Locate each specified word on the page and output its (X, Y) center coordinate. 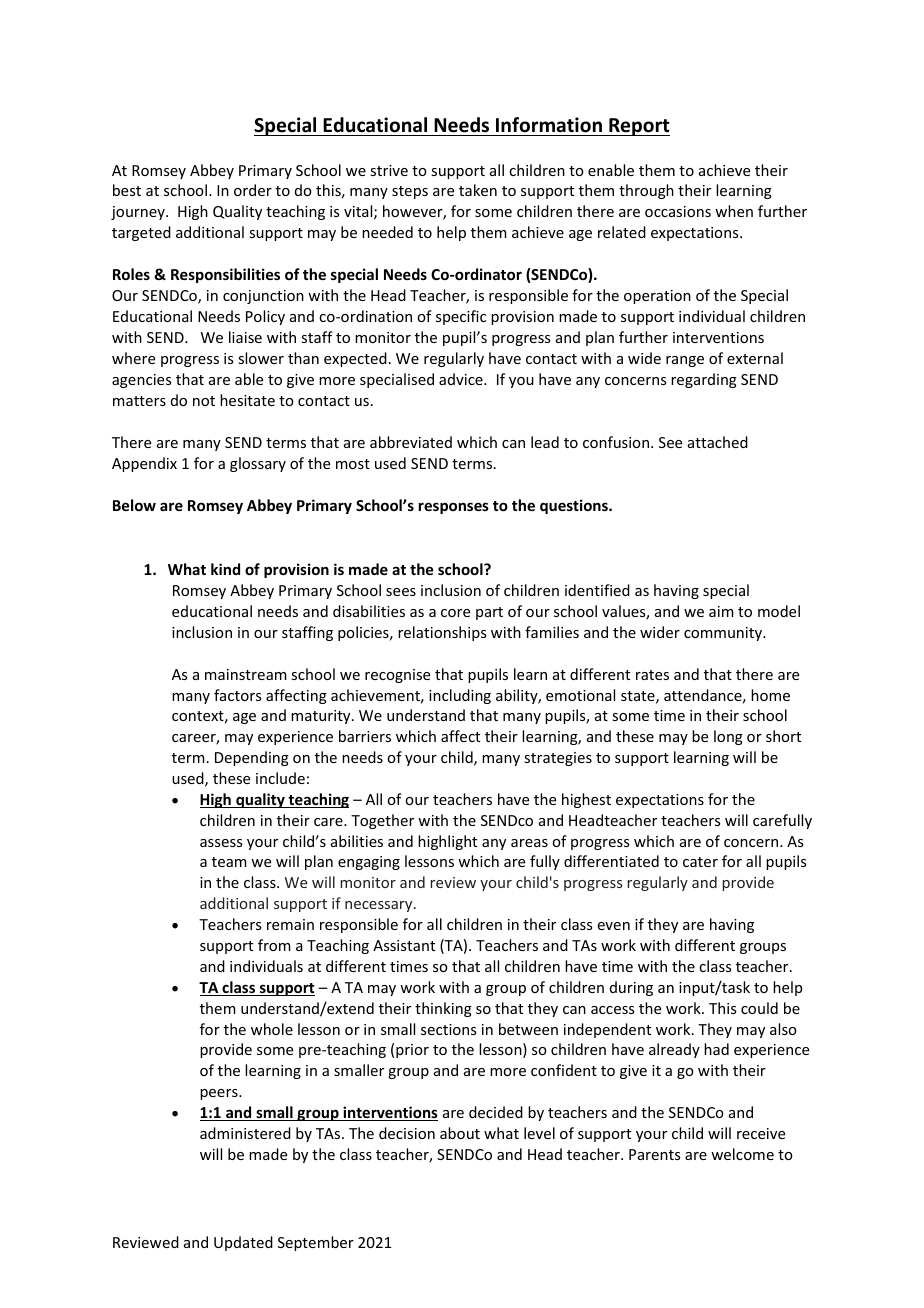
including (460, 696)
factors (237, 695)
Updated (243, 1243)
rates (652, 675)
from (274, 945)
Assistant (404, 945)
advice (462, 379)
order (253, 190)
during (631, 988)
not (204, 401)
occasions (678, 211)
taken (478, 190)
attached (718, 442)
